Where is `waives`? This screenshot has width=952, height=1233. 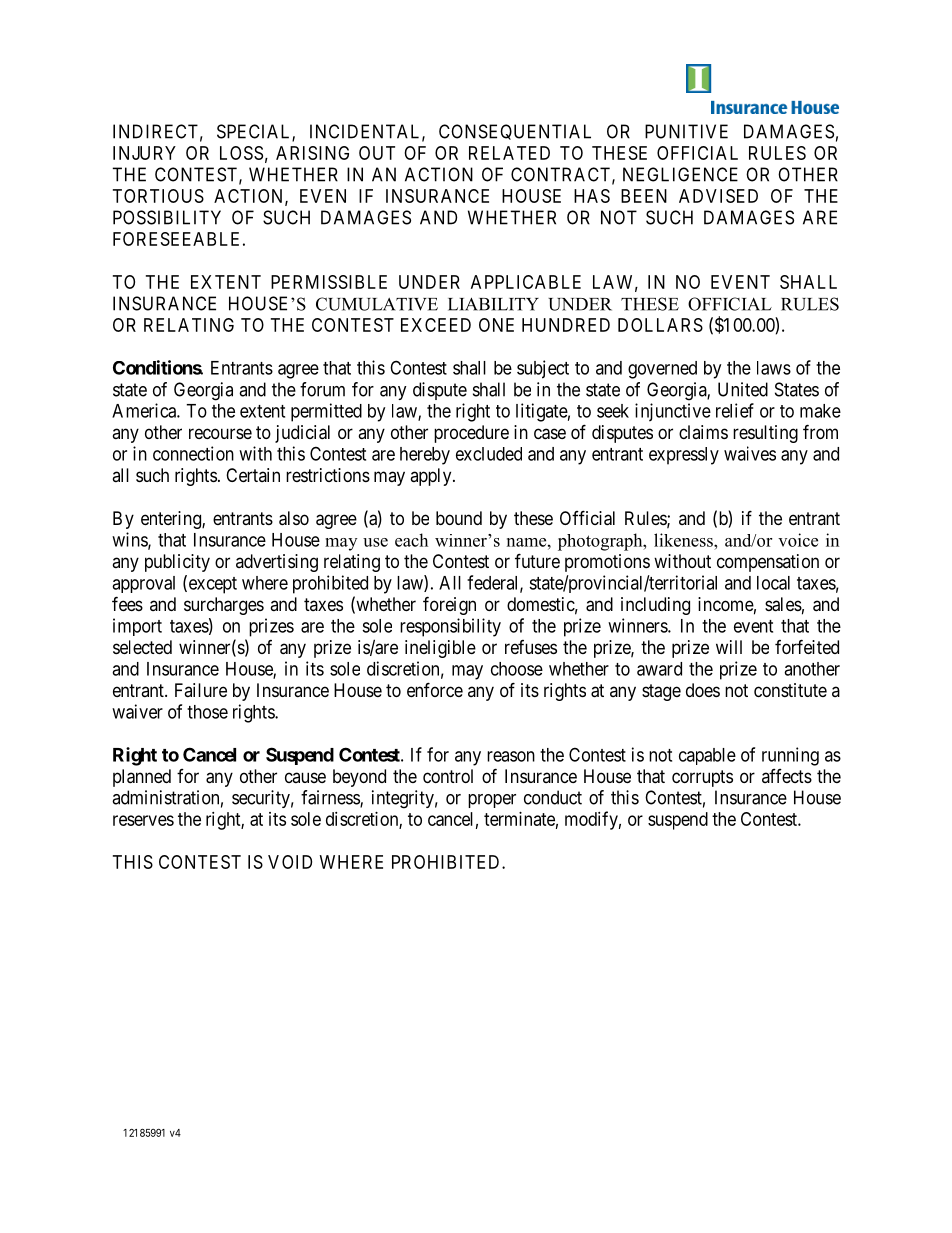
waives is located at coordinates (750, 453).
